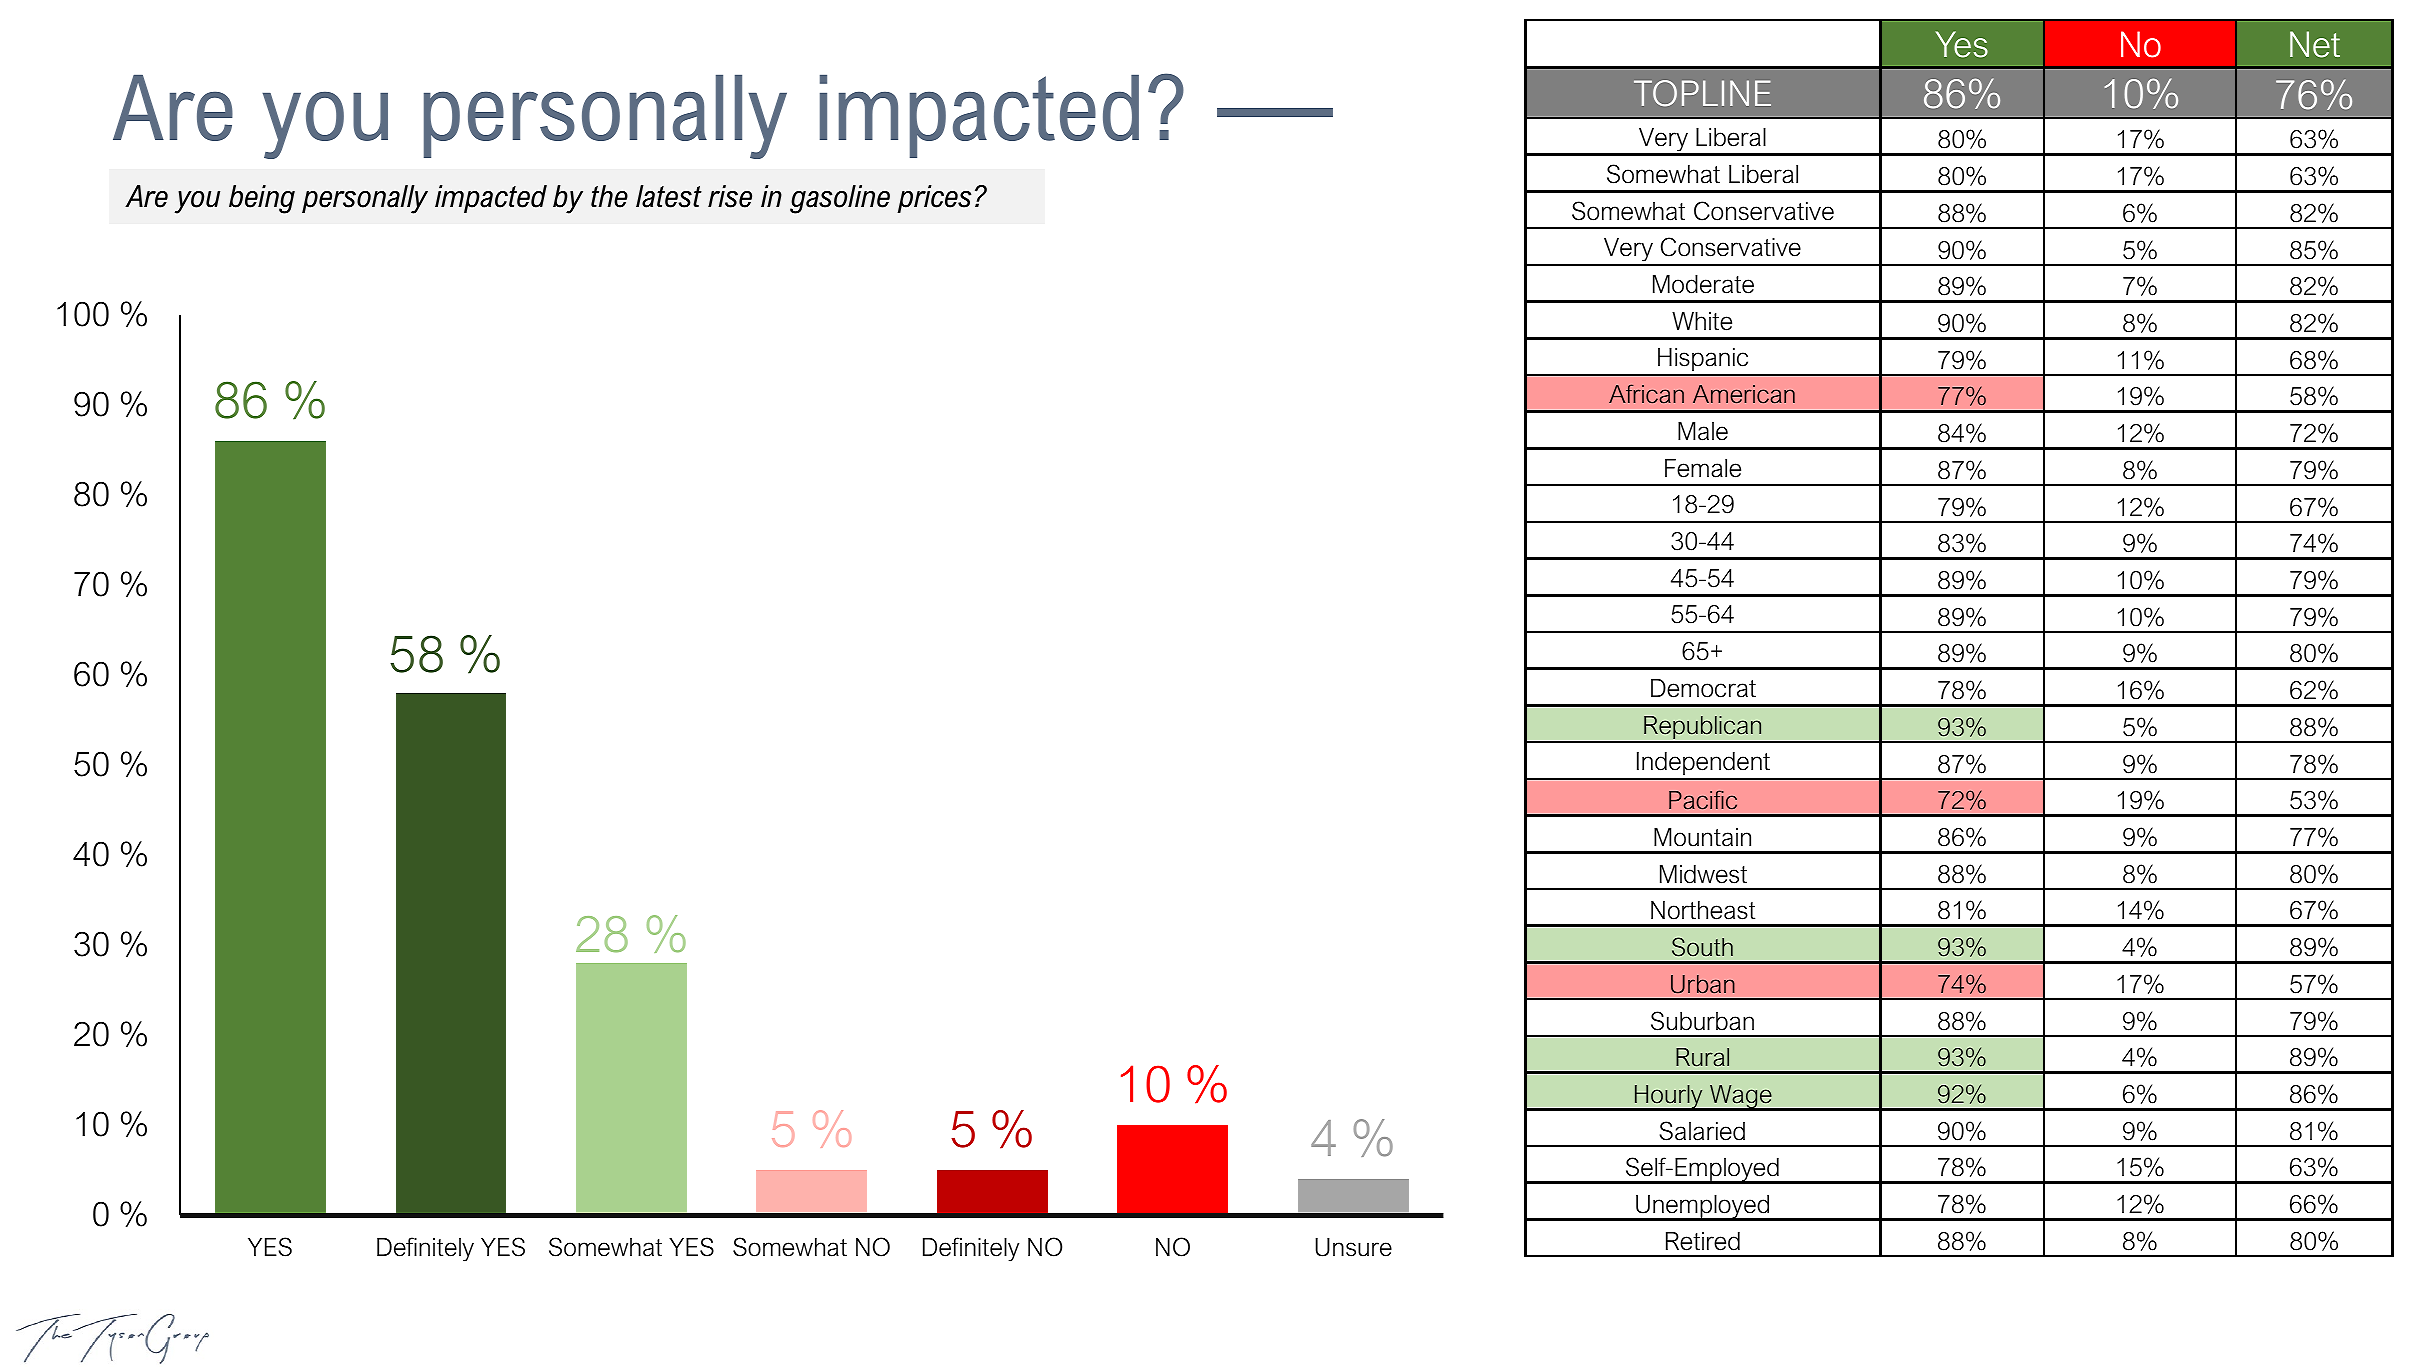 The height and width of the screenshot is (1369, 2433). Describe the element at coordinates (1703, 688) in the screenshot. I see `Democrat` at that location.
